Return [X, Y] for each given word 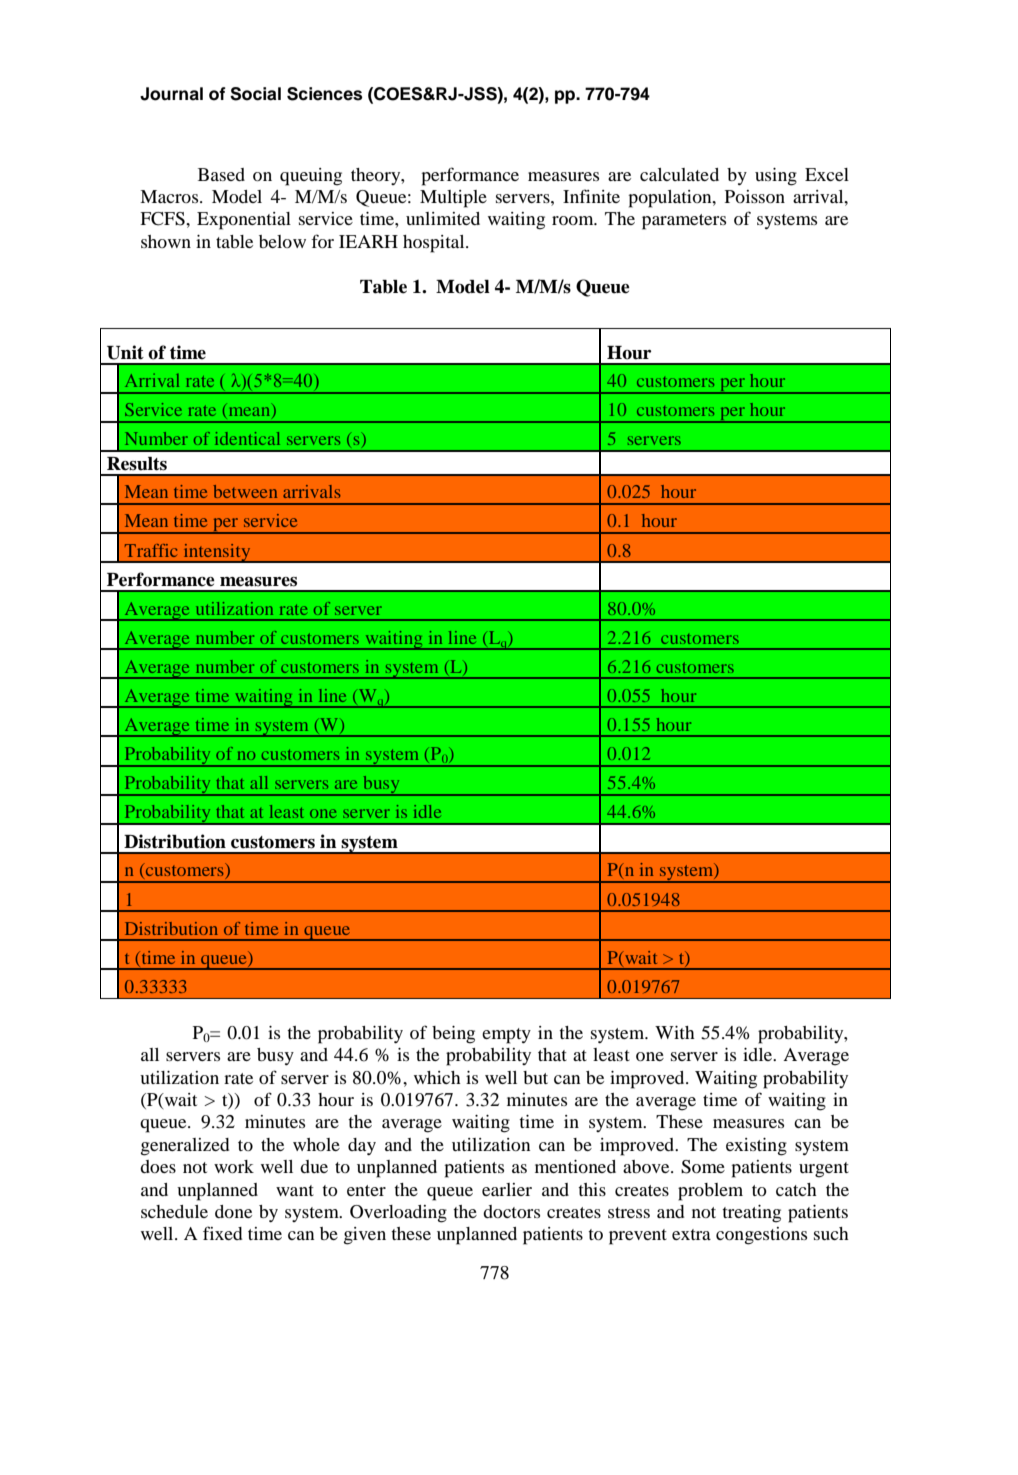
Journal [171, 94]
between [245, 491]
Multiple [453, 199]
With [675, 1032]
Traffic [151, 550]
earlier [507, 1189]
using [776, 177]
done [233, 1211]
